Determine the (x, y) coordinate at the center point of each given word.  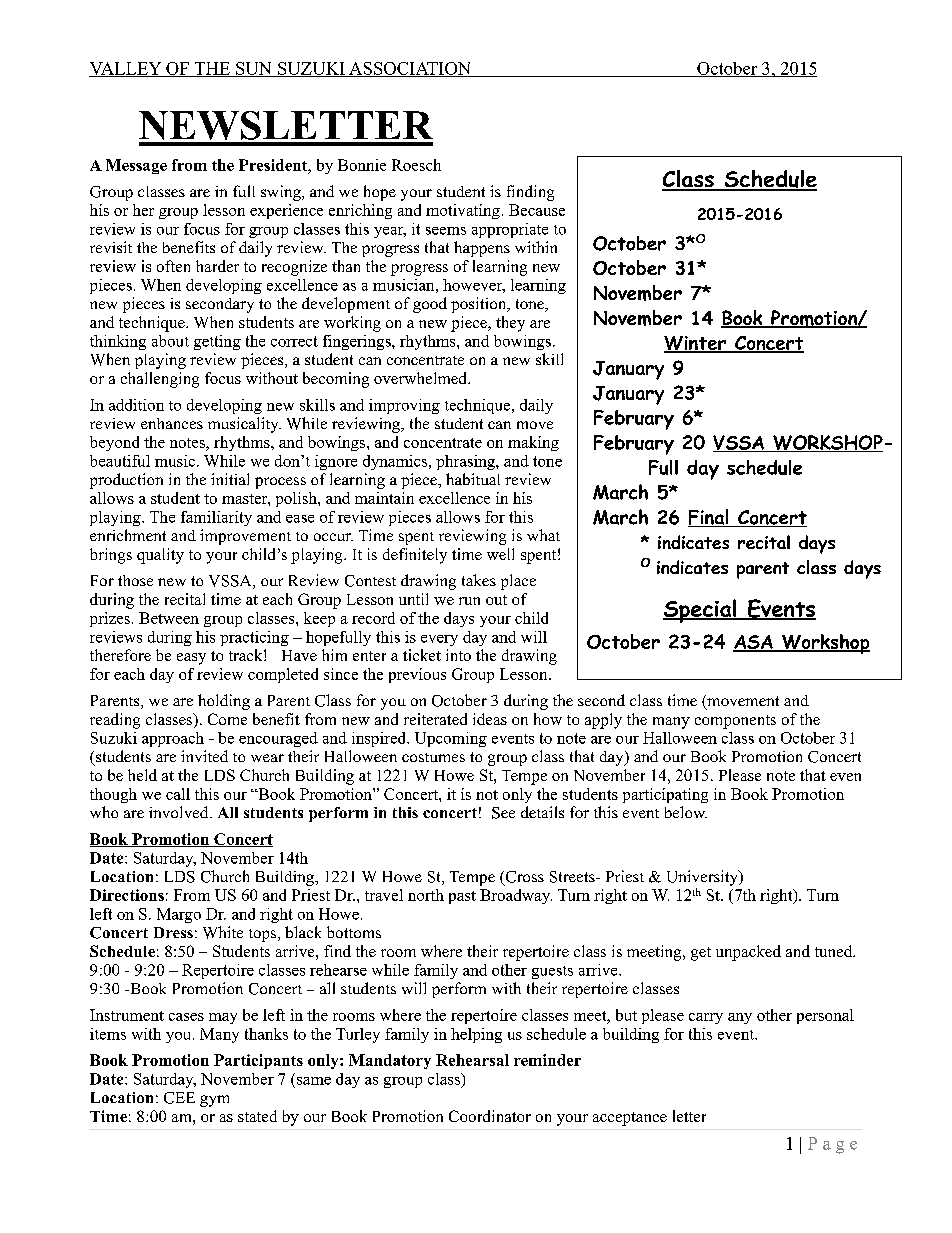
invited (204, 756)
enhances (172, 423)
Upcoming (451, 739)
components (735, 722)
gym (214, 1101)
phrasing (466, 462)
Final (709, 518)
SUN (254, 69)
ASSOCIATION (410, 69)
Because (537, 210)
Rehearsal (472, 1060)
